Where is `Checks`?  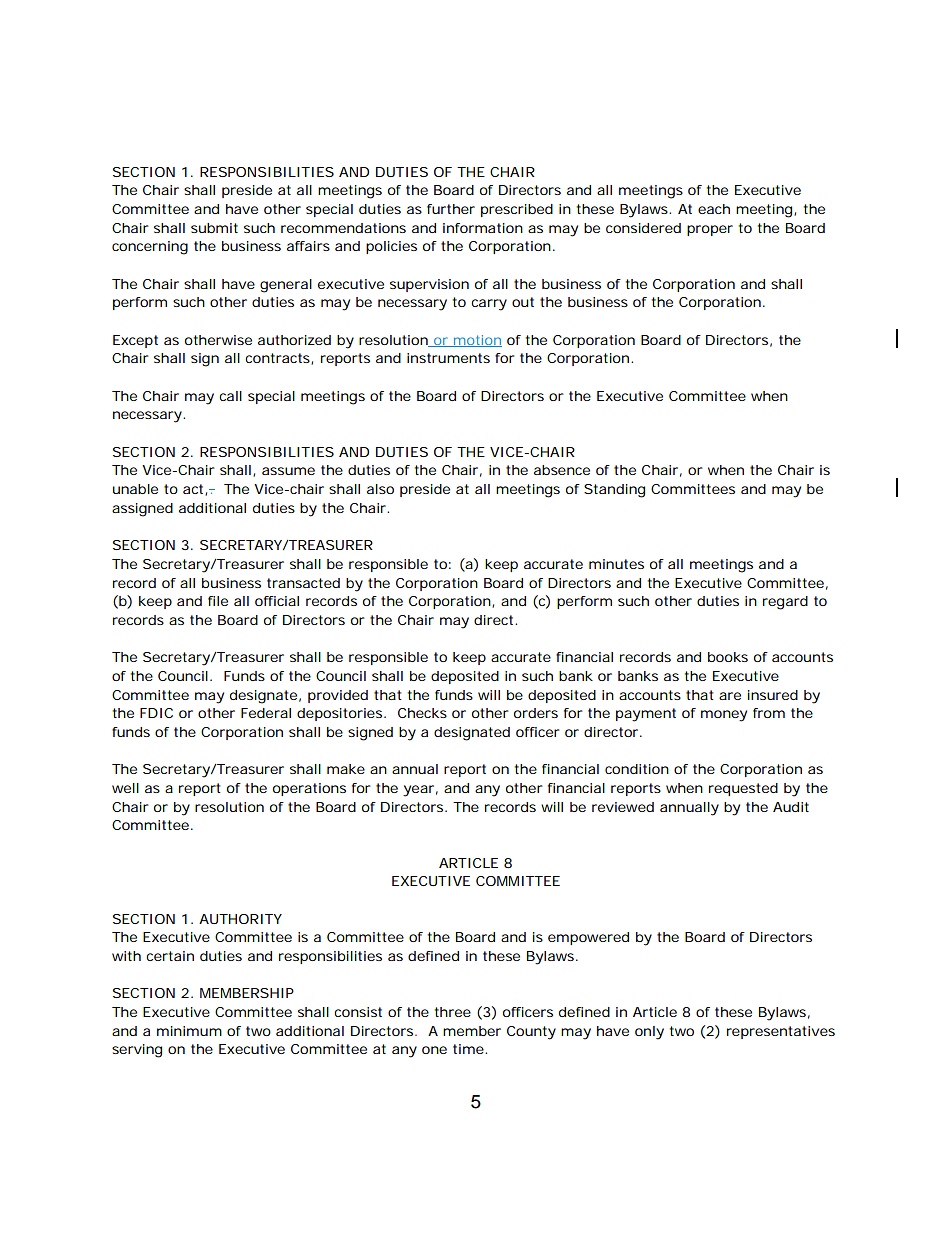 Checks is located at coordinates (422, 713).
